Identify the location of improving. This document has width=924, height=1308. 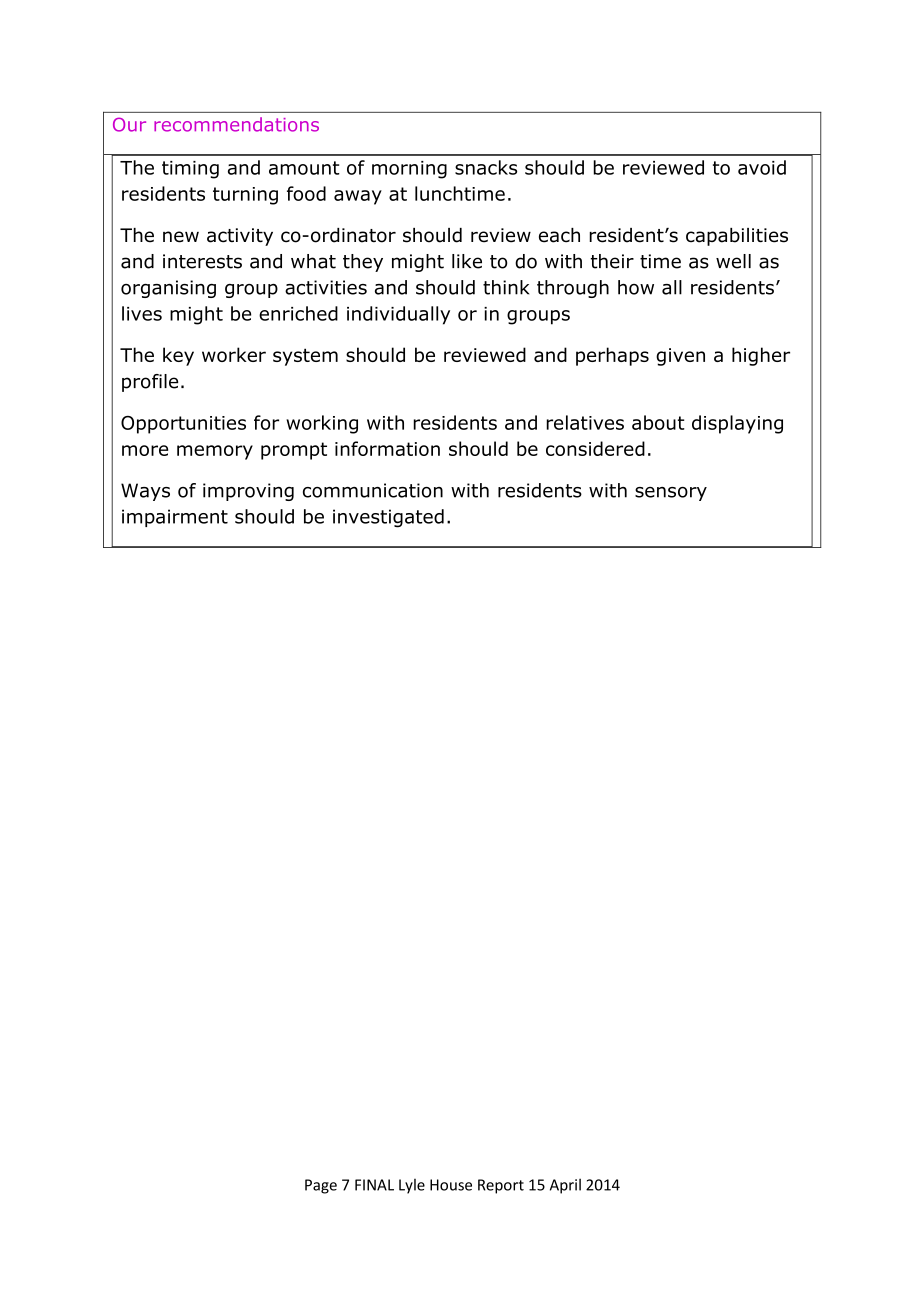
(248, 492).
